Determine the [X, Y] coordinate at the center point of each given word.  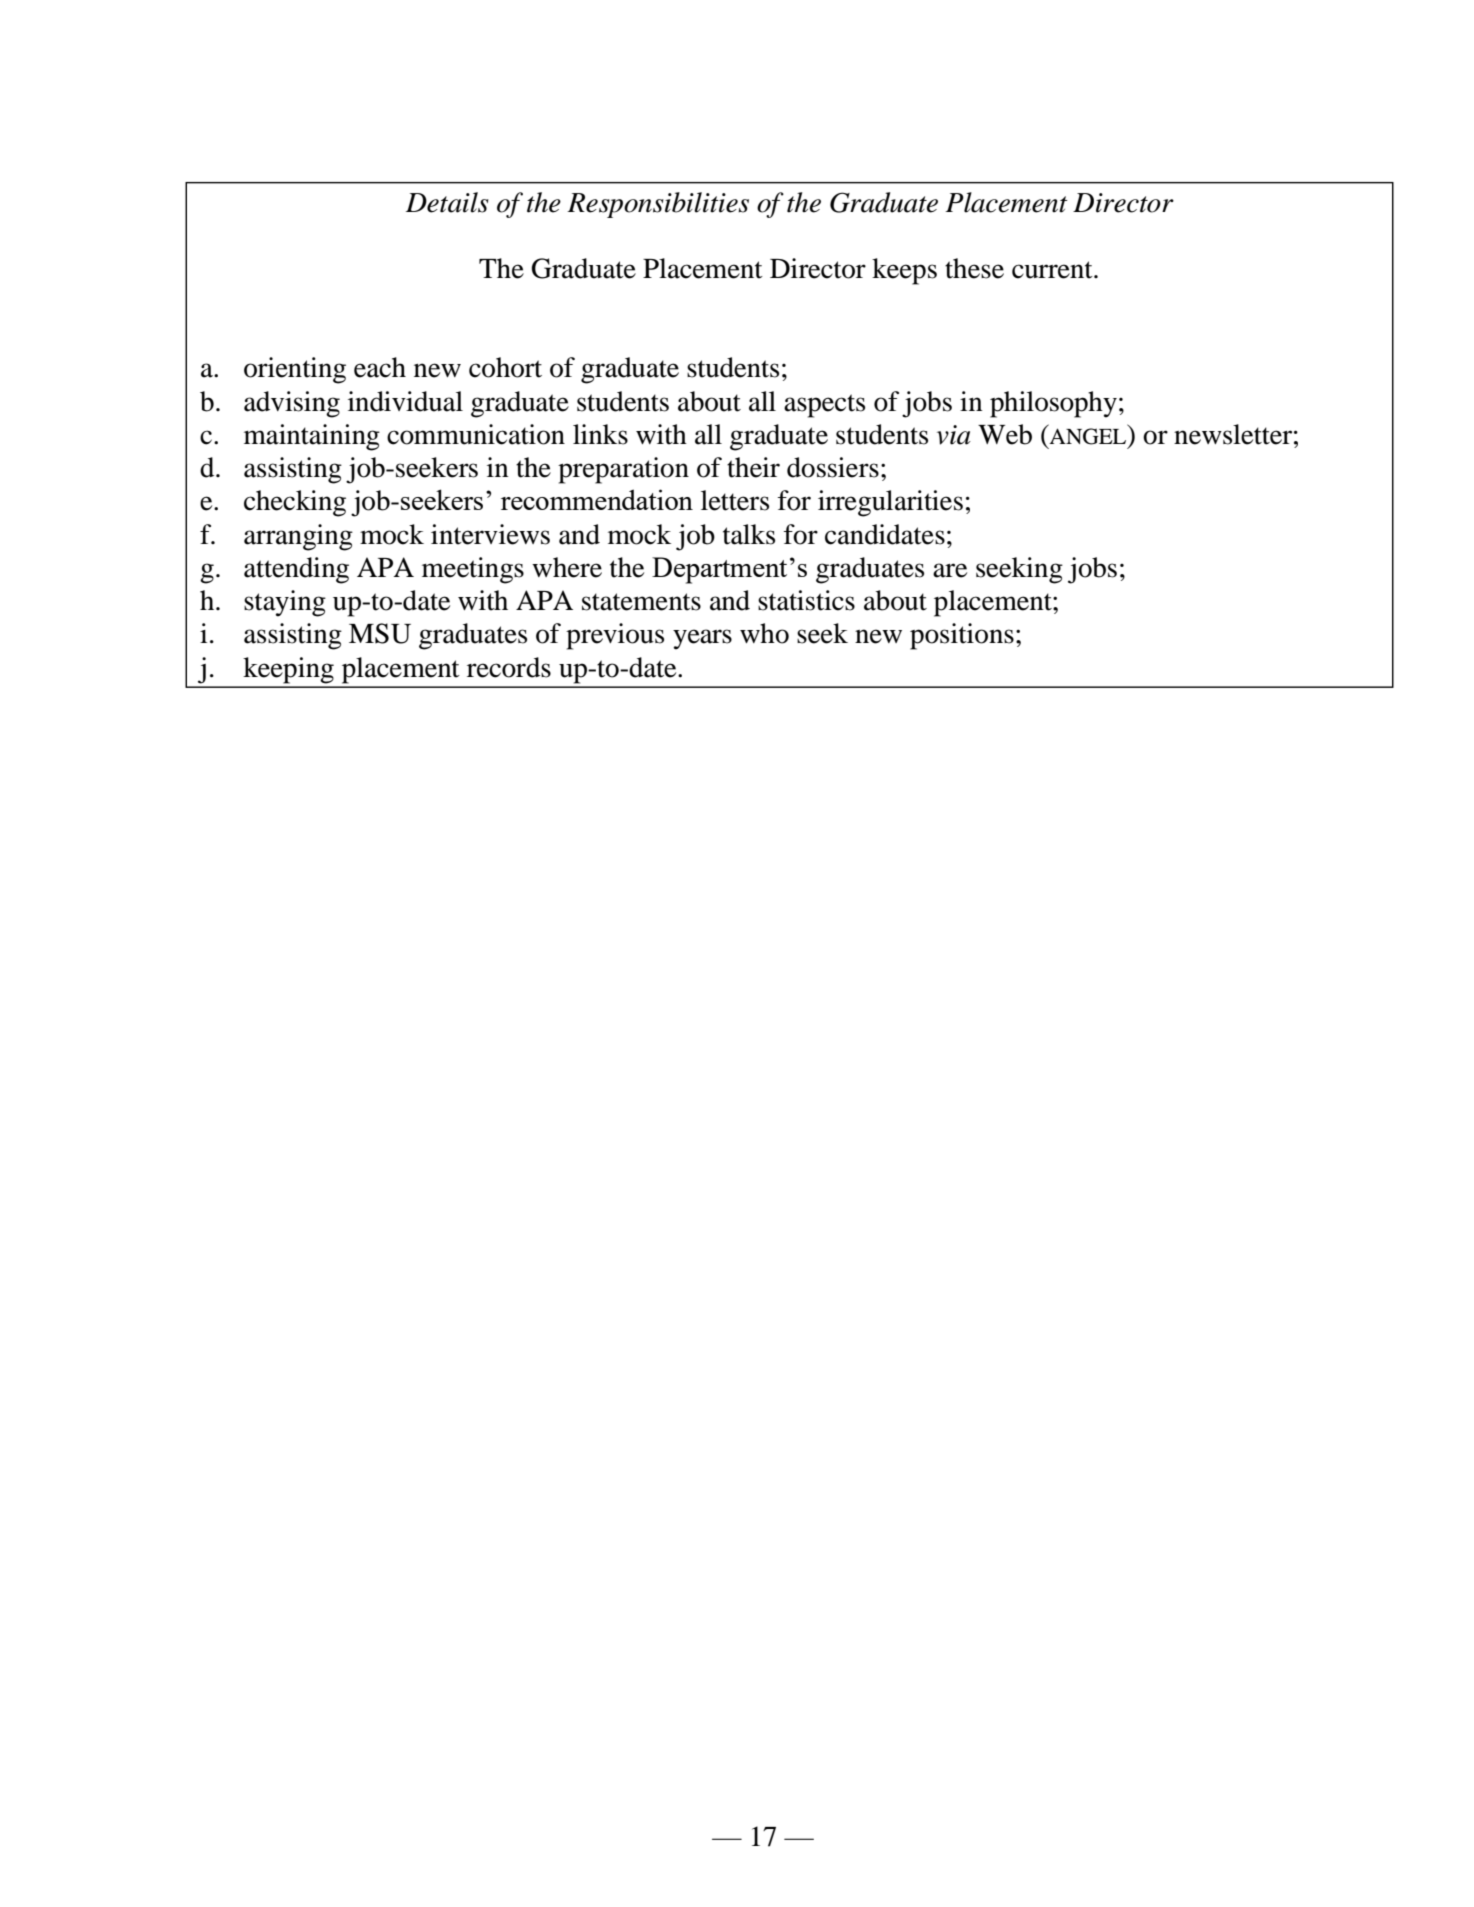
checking [295, 503]
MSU [380, 633]
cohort [505, 367]
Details [447, 202]
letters [735, 500]
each [380, 367]
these [974, 268]
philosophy [1053, 404]
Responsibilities [658, 205]
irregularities [890, 503]
